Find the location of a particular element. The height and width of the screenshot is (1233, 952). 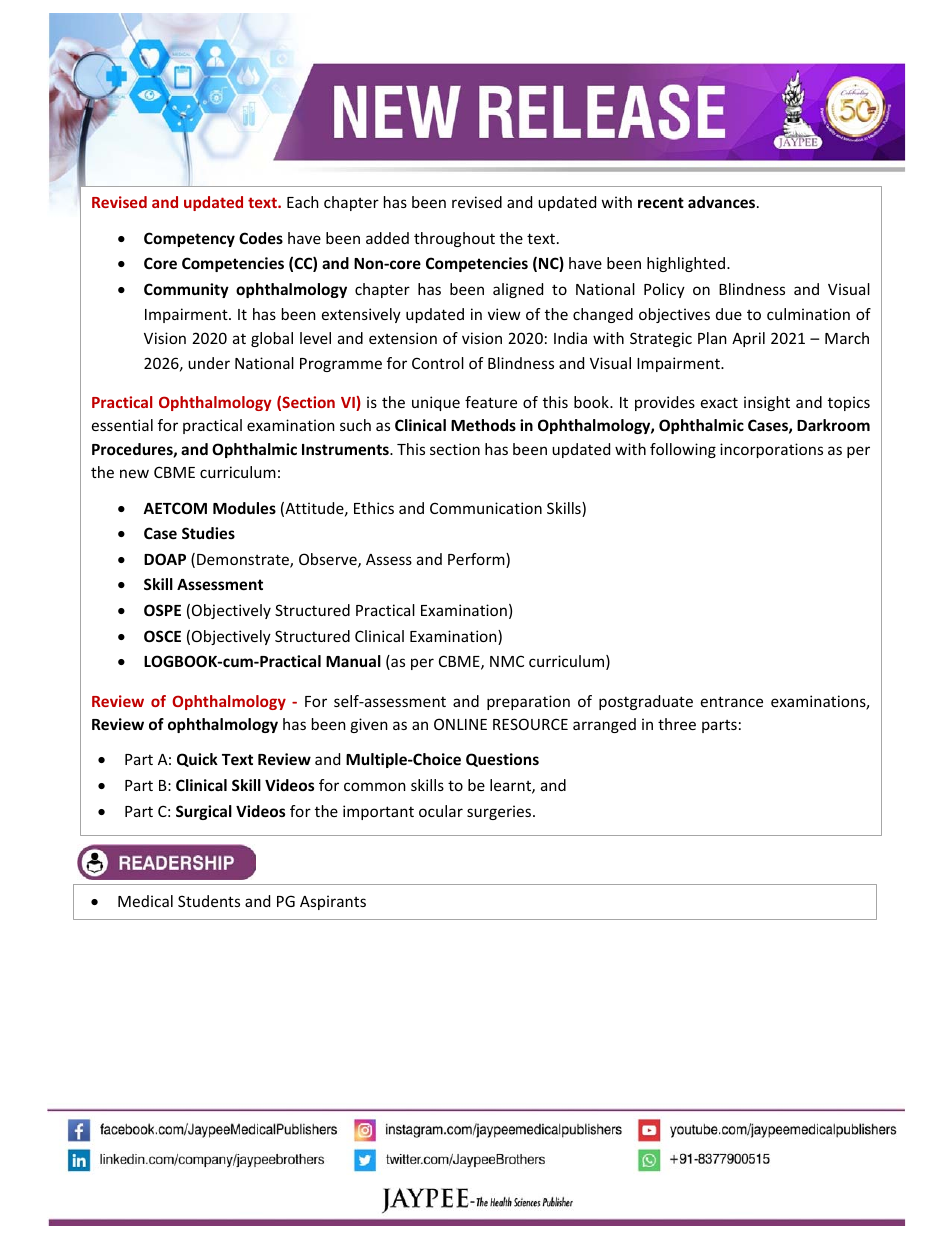

Students is located at coordinates (209, 901).
